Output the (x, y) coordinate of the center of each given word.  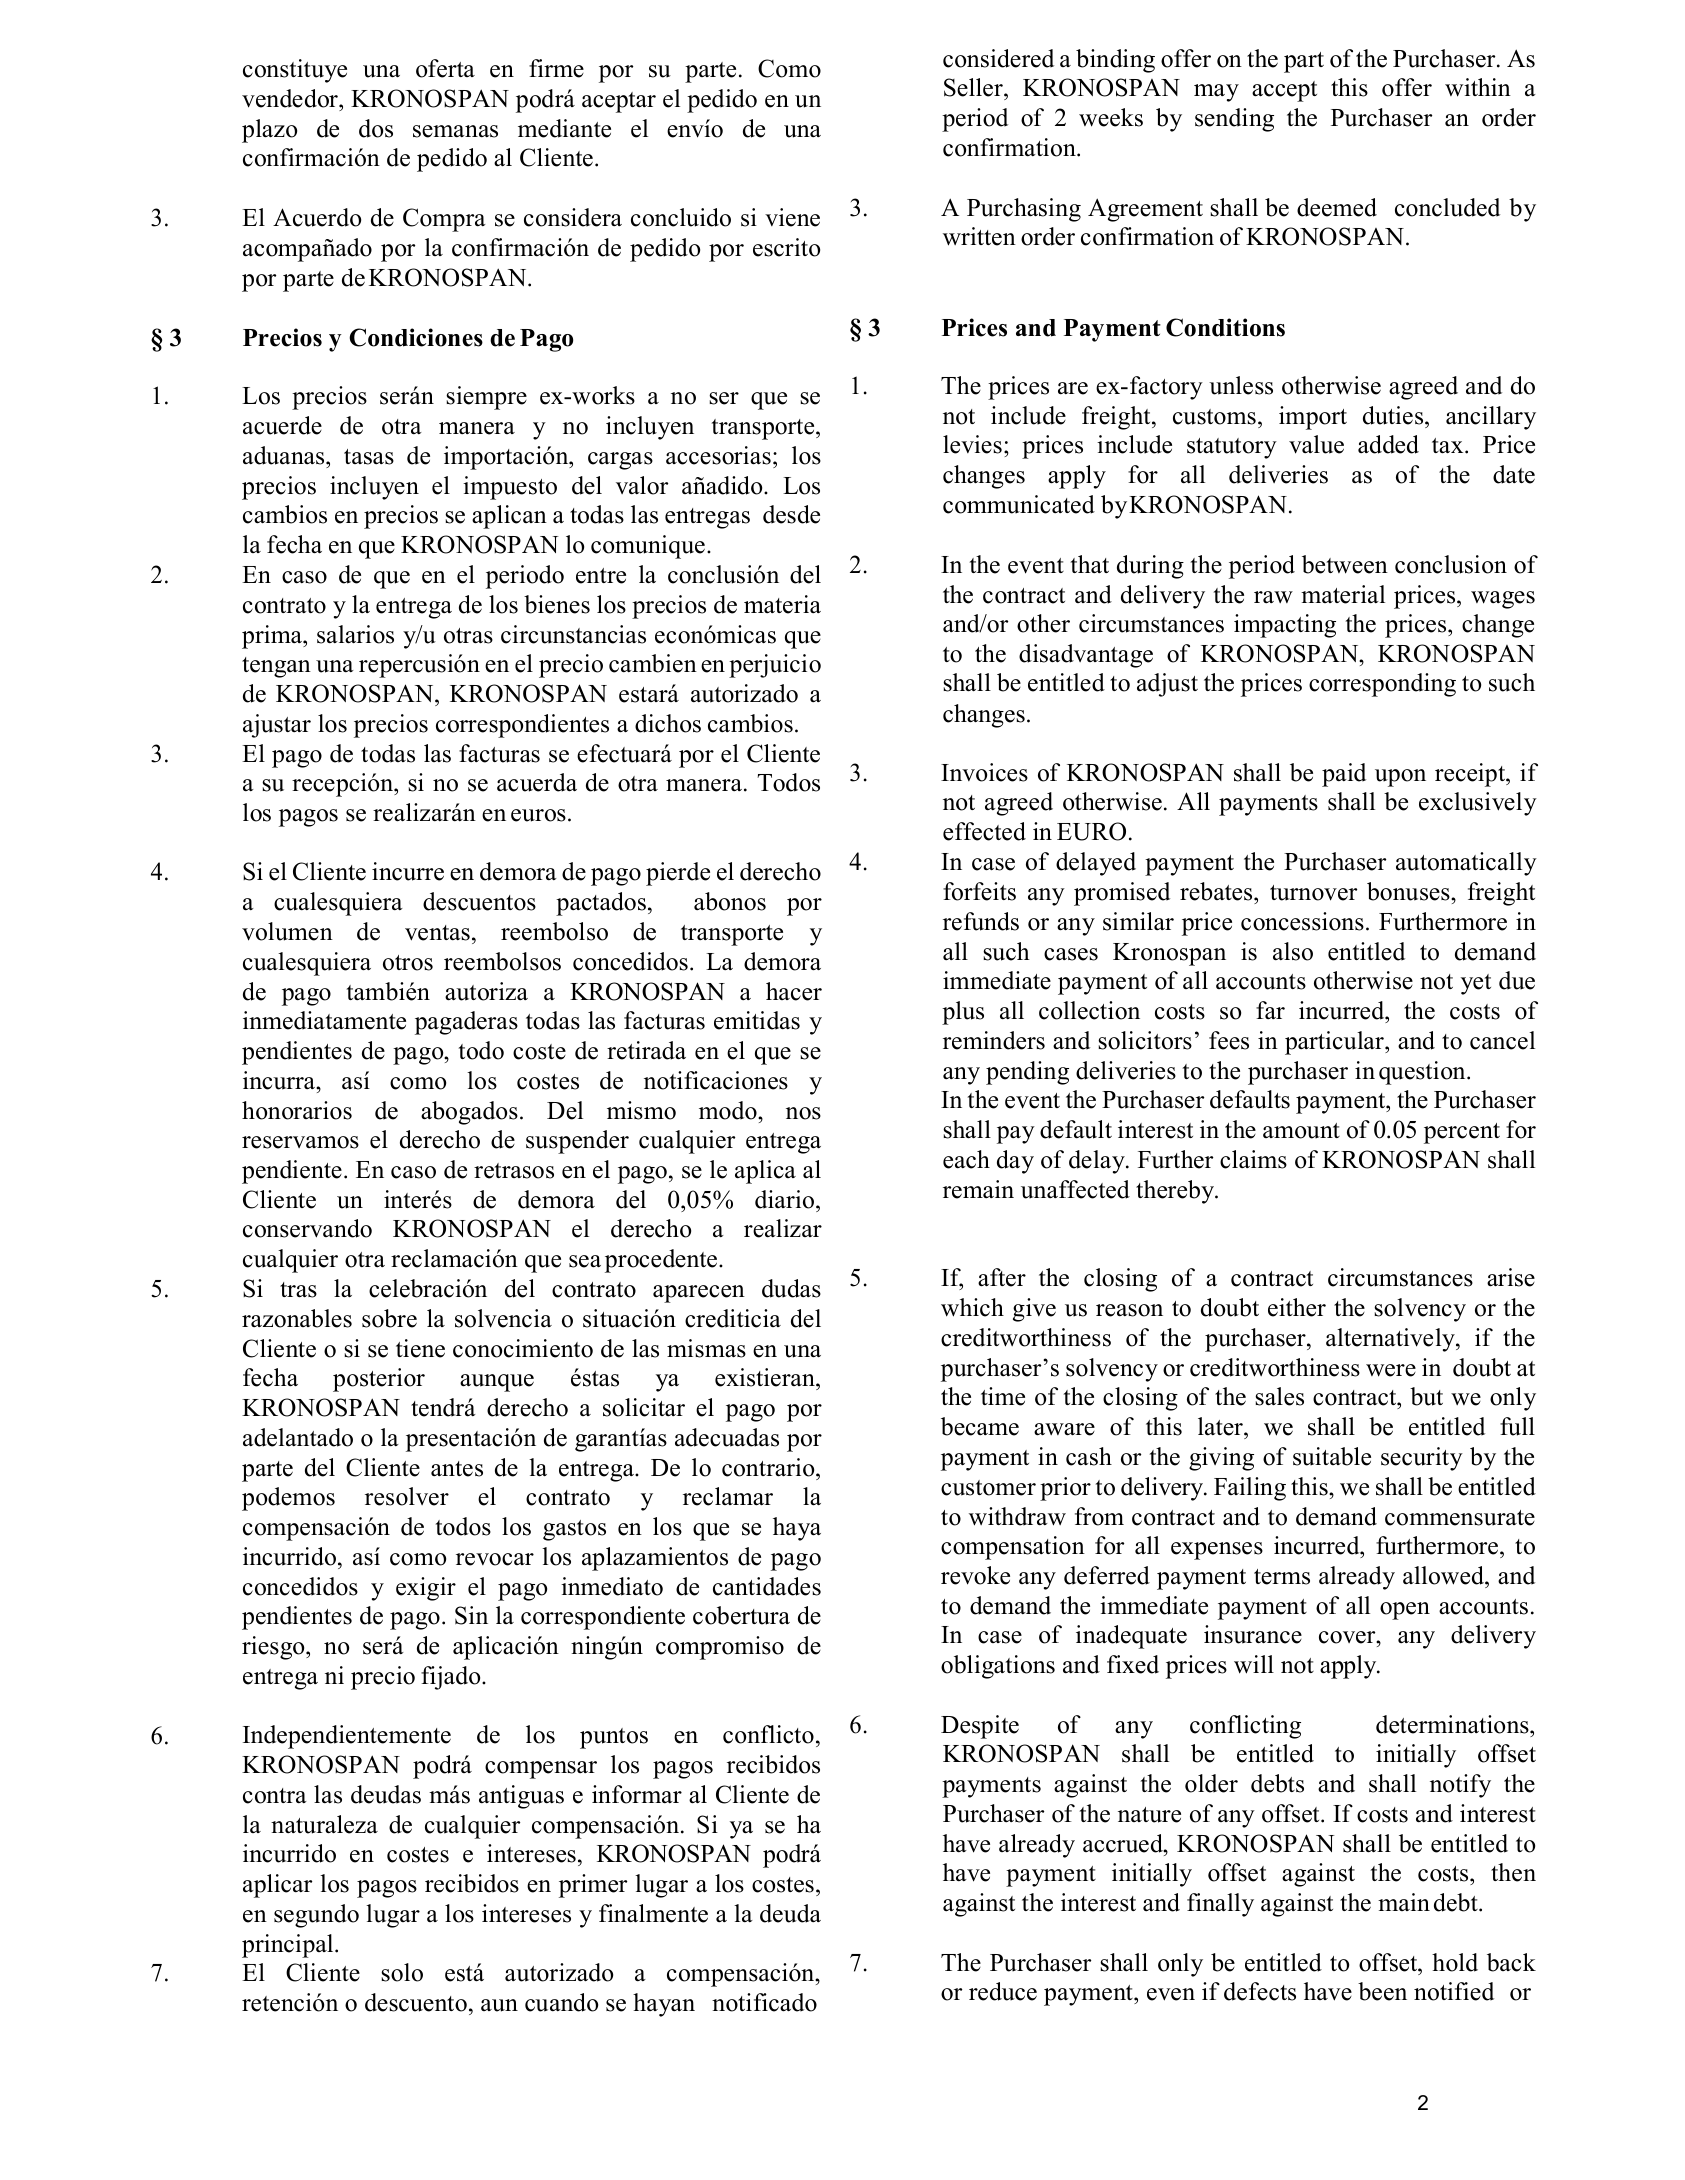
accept (1284, 91)
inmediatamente (324, 1020)
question (1423, 1073)
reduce (1003, 1991)
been (1382, 1991)
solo (402, 1972)
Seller (974, 89)
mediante (564, 128)
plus (963, 1013)
